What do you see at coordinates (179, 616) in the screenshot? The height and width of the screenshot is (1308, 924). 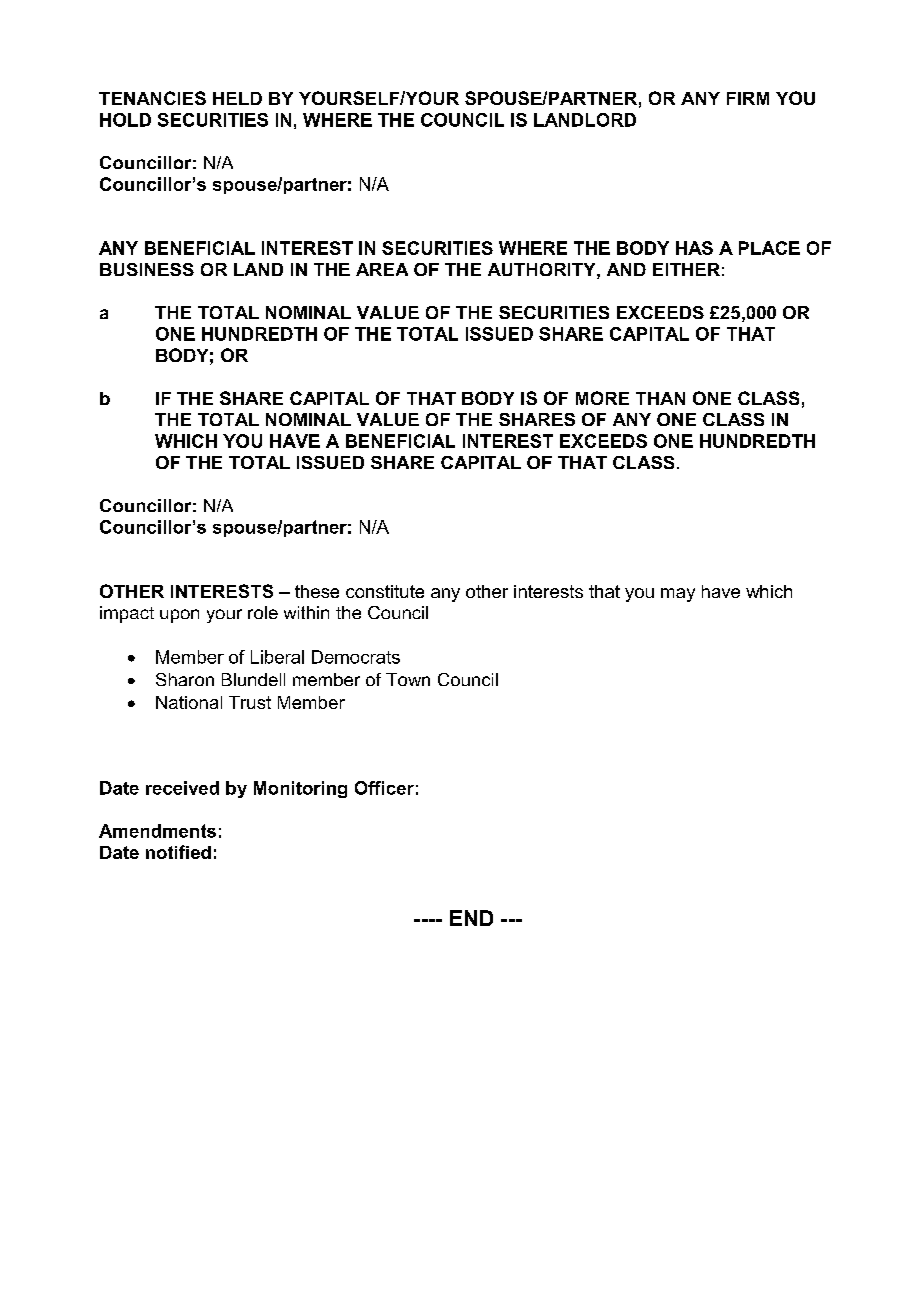 I see `upon` at bounding box center [179, 616].
